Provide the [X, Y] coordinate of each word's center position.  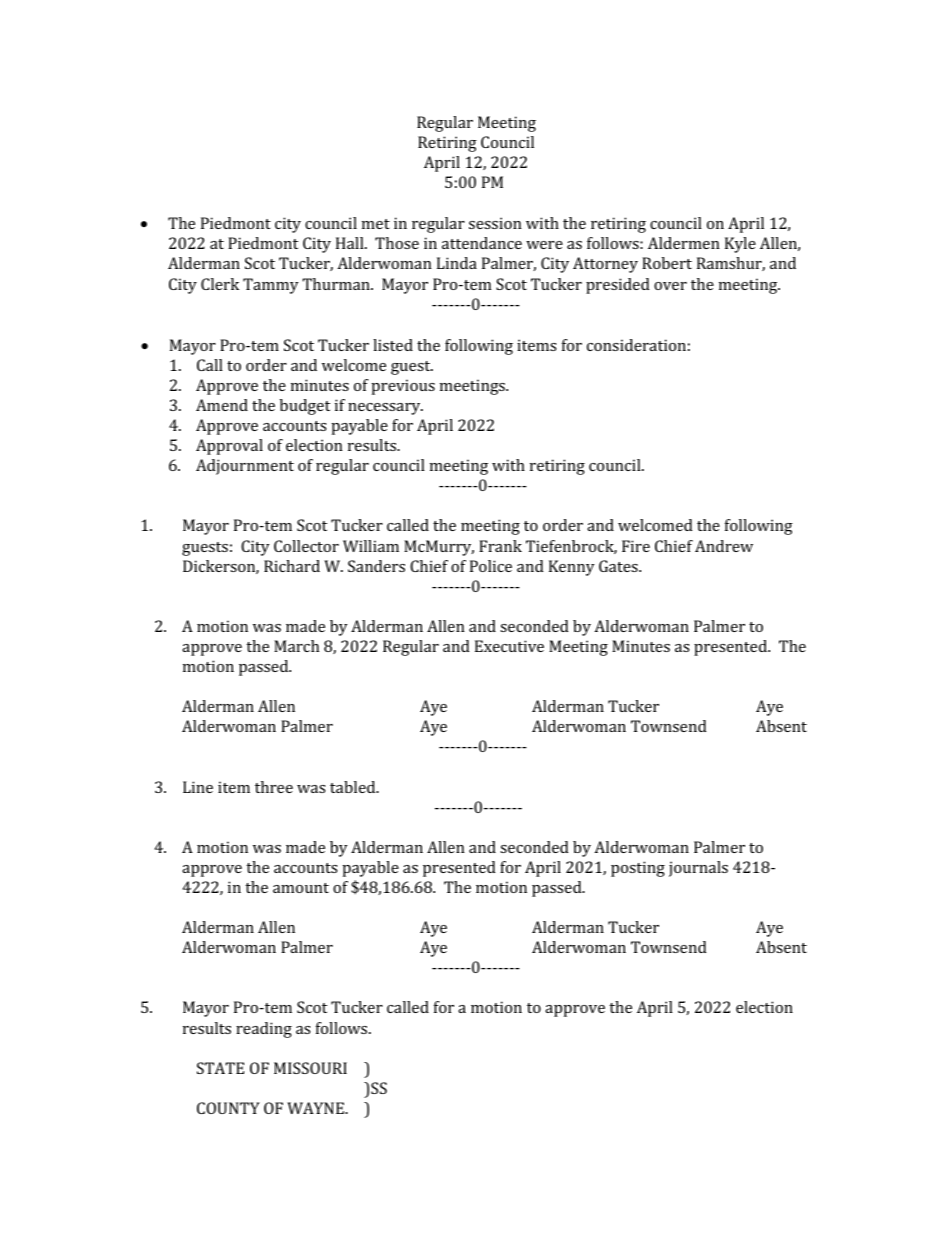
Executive [509, 646]
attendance [482, 243]
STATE [220, 1068]
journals [698, 869]
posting [638, 869]
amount [301, 888]
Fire [636, 546]
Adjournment [245, 467]
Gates [619, 566]
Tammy [271, 286]
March [296, 646]
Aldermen [684, 243]
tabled [354, 787]
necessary [385, 409]
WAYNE [316, 1108]
